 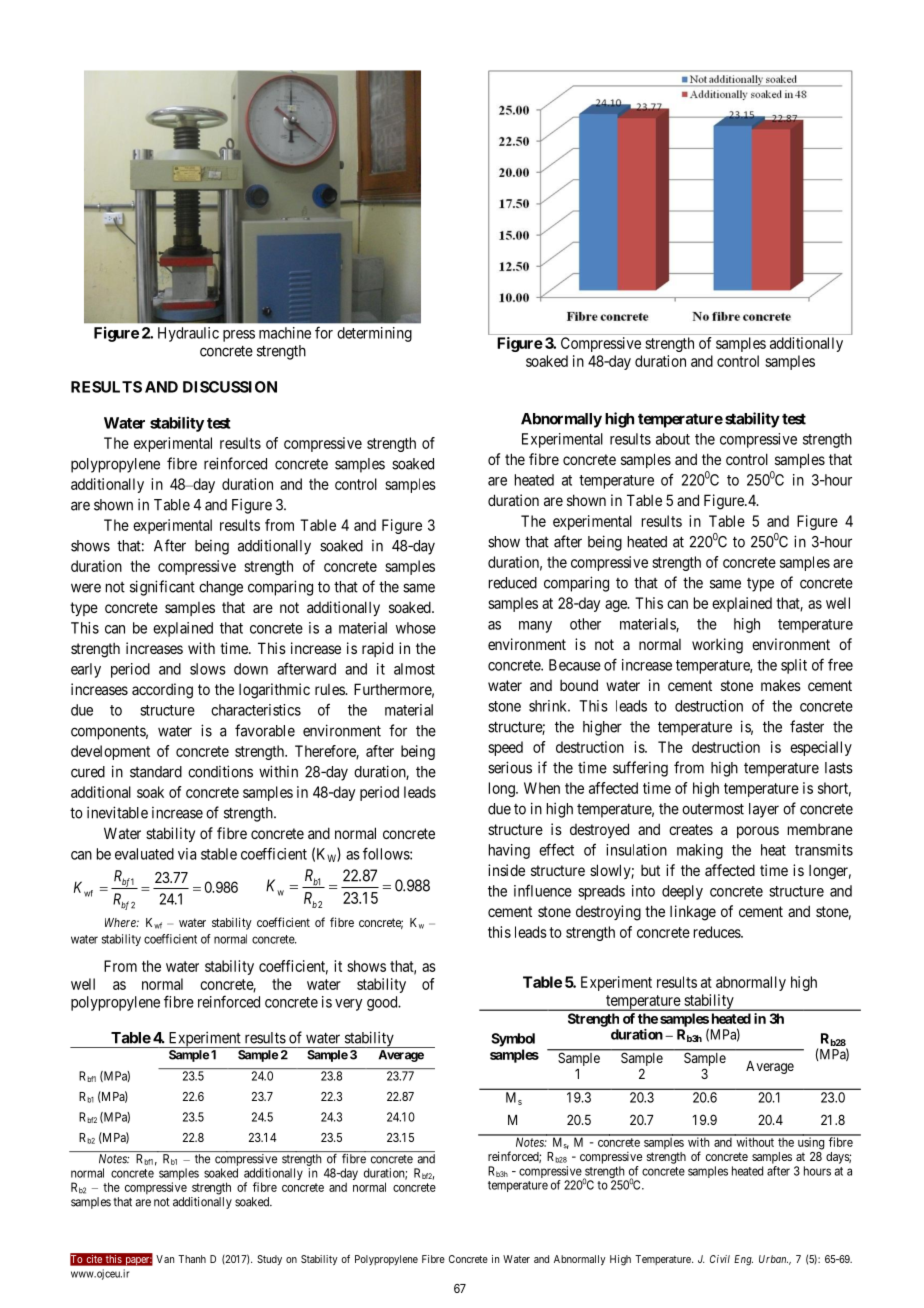 I want to click on serious, so click(x=510, y=767).
